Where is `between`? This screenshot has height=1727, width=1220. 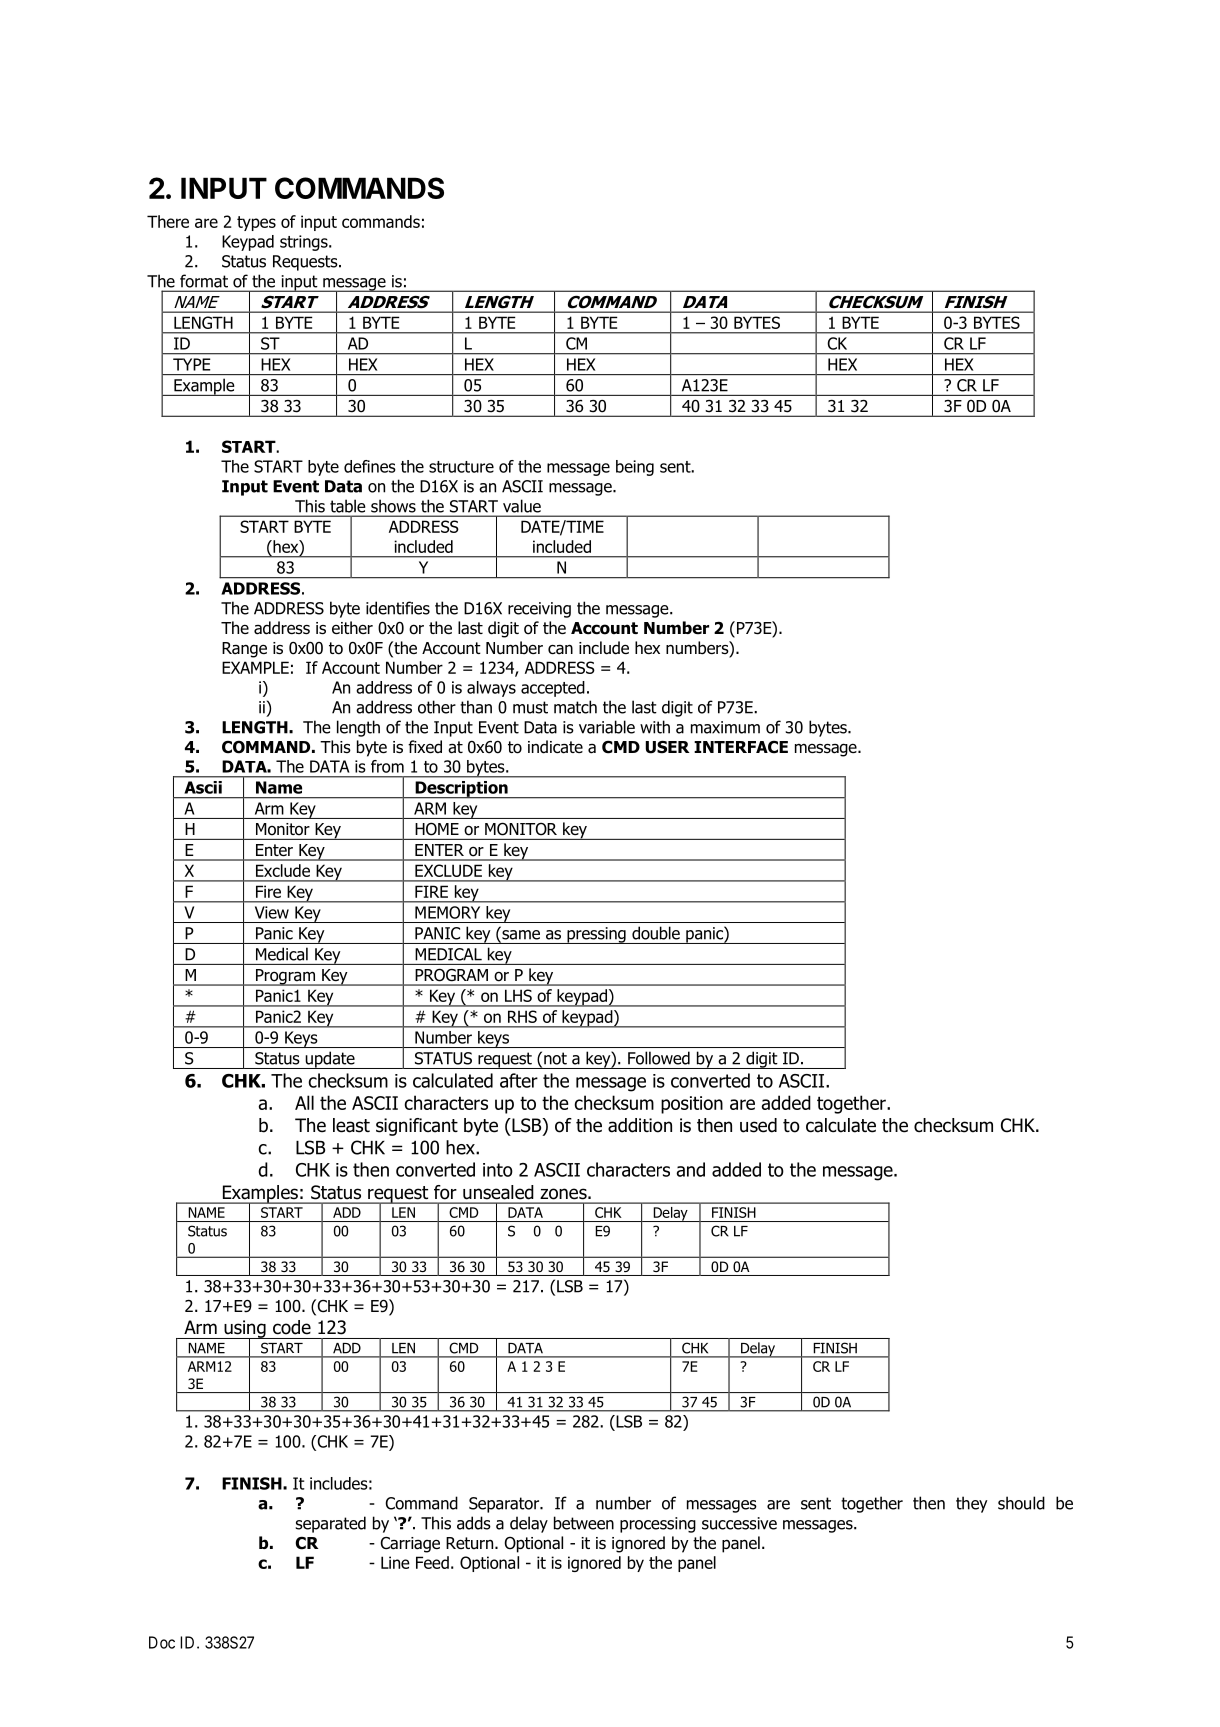
between is located at coordinates (584, 1523).
